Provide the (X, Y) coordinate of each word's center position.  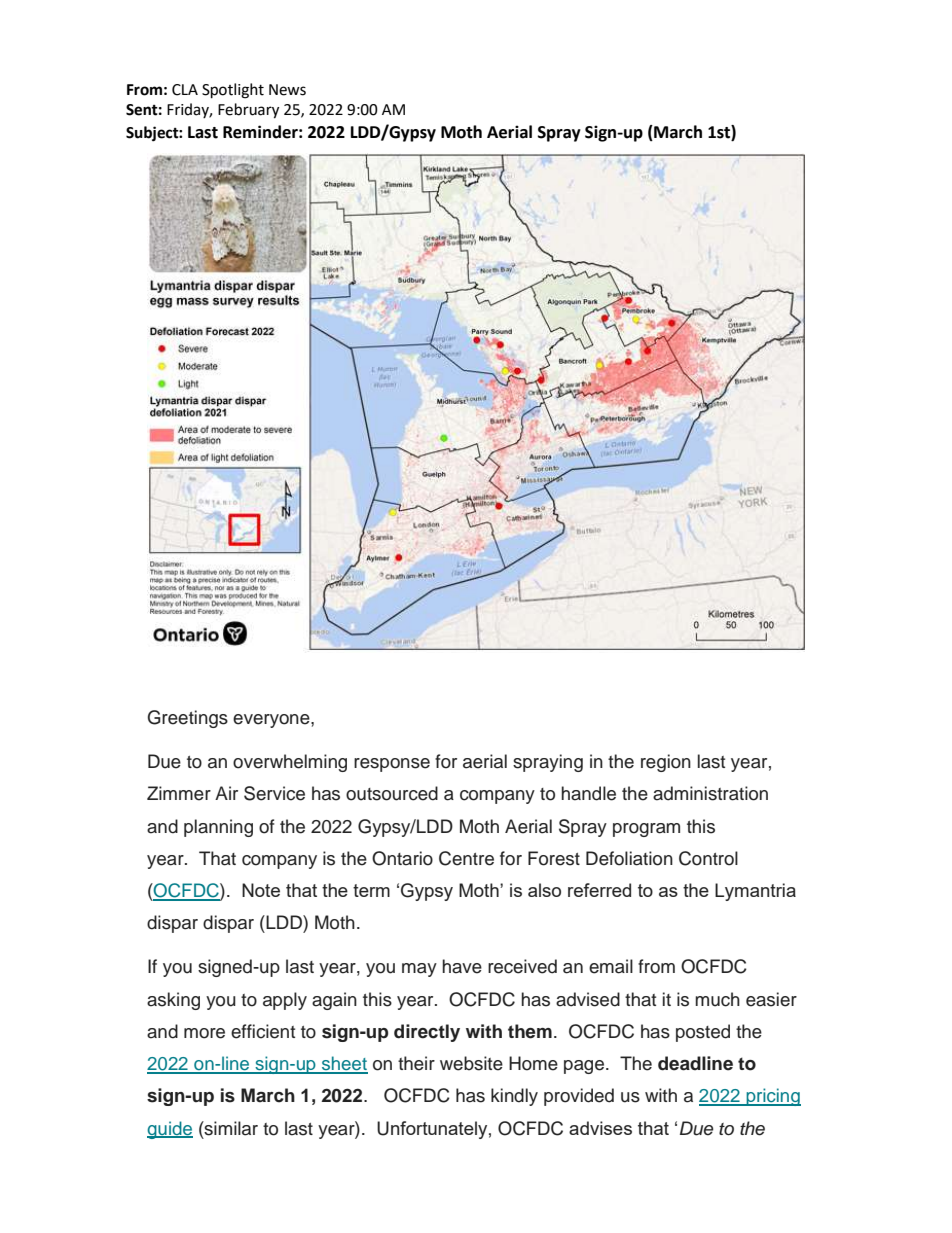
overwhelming (290, 763)
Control (708, 858)
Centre (466, 858)
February (248, 111)
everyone (272, 721)
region (666, 763)
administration (710, 793)
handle (588, 793)
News (287, 90)
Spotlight (233, 91)
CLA (185, 90)
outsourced (392, 793)
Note (261, 890)
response (392, 765)
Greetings (188, 719)
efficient (263, 1031)
